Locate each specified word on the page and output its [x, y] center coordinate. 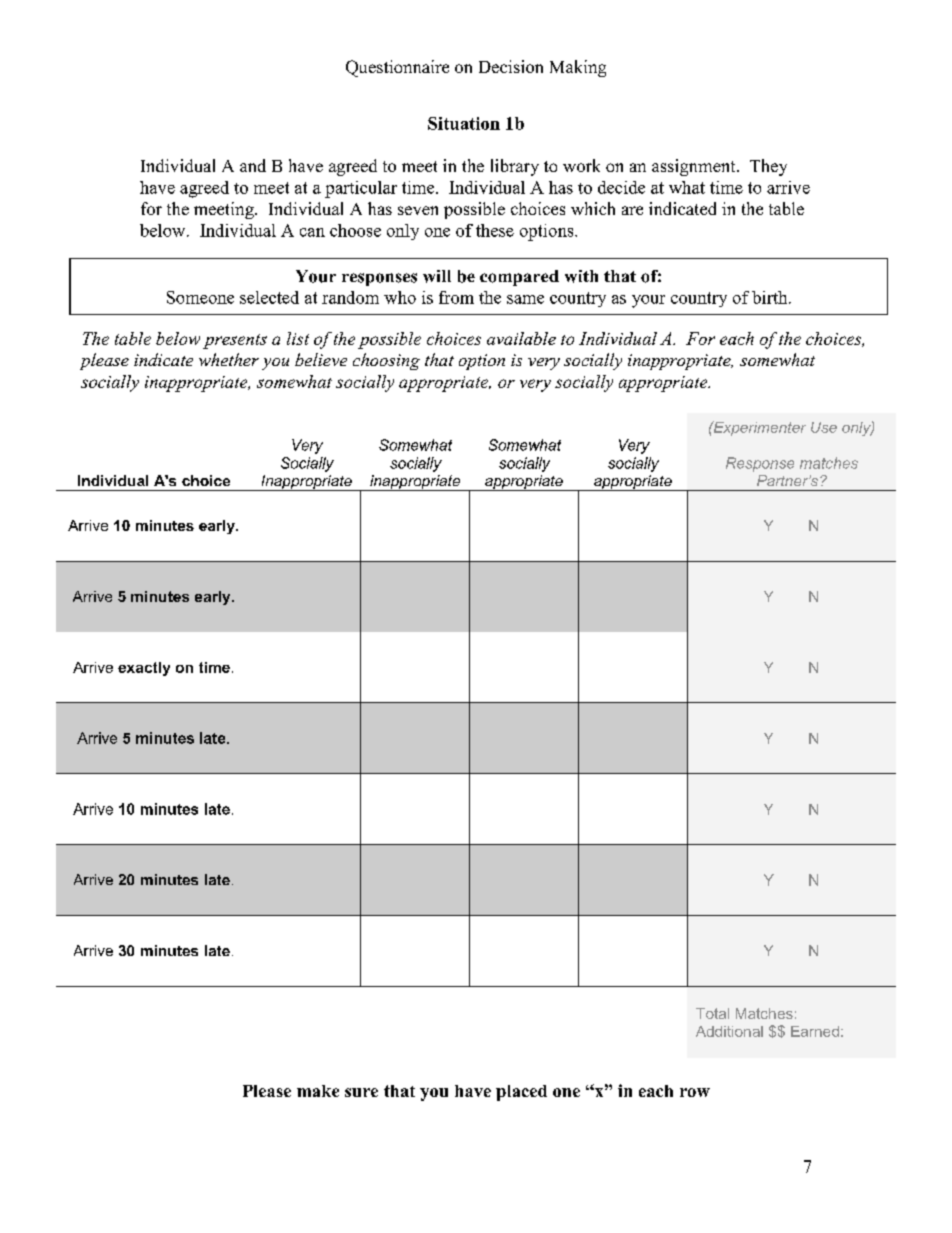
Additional [729, 1031]
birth [771, 297]
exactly [144, 669]
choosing [386, 361]
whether [229, 359]
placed [521, 1093]
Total [712, 1013]
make [318, 1091]
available [521, 338]
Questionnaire [397, 68]
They [768, 167]
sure [361, 1092]
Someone [200, 297]
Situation [464, 123]
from [456, 297]
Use [824, 427]
